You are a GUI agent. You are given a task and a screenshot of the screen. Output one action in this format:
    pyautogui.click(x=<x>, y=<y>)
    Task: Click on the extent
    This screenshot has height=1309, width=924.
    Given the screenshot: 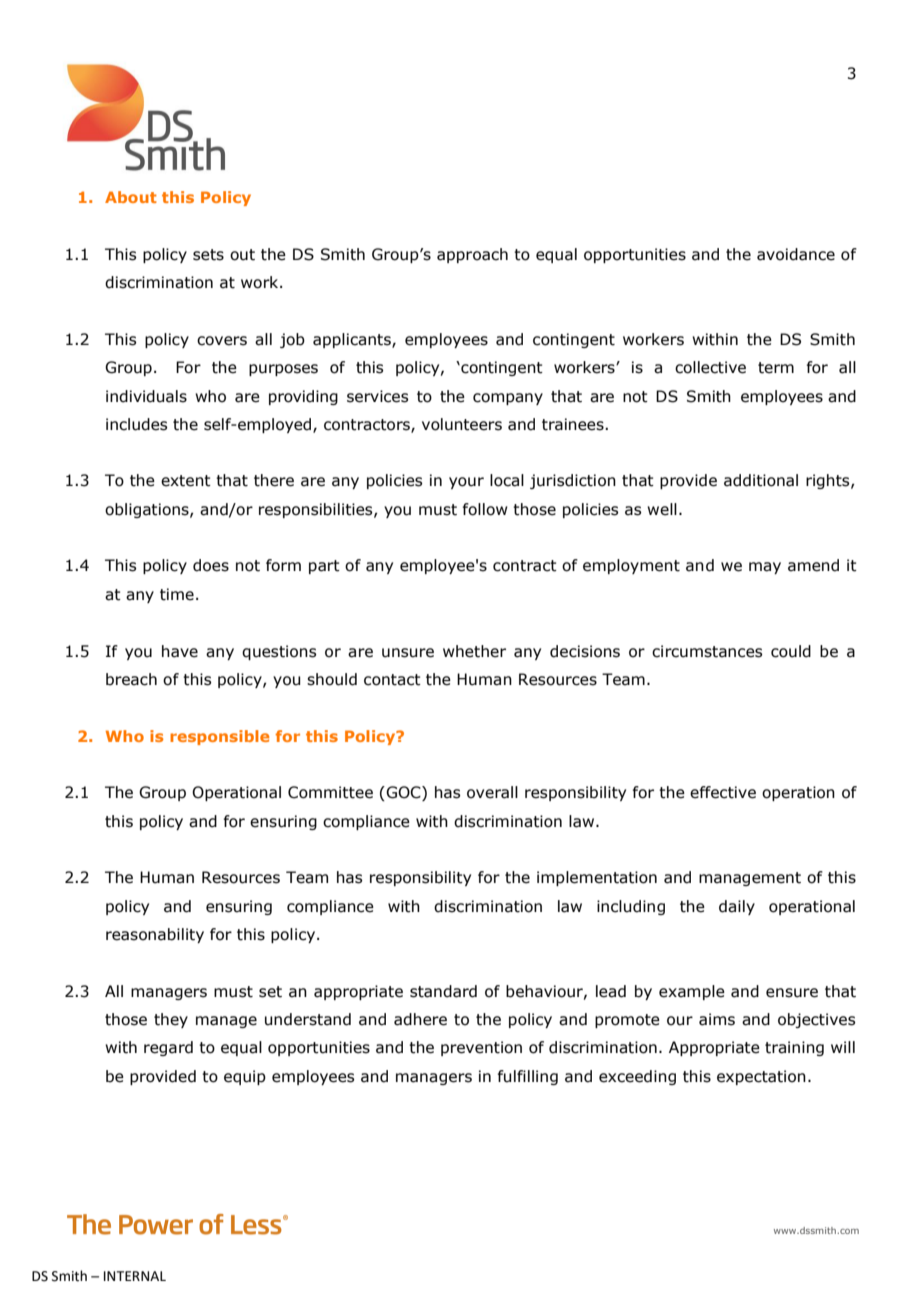 What is the action you would take?
    pyautogui.click(x=186, y=481)
